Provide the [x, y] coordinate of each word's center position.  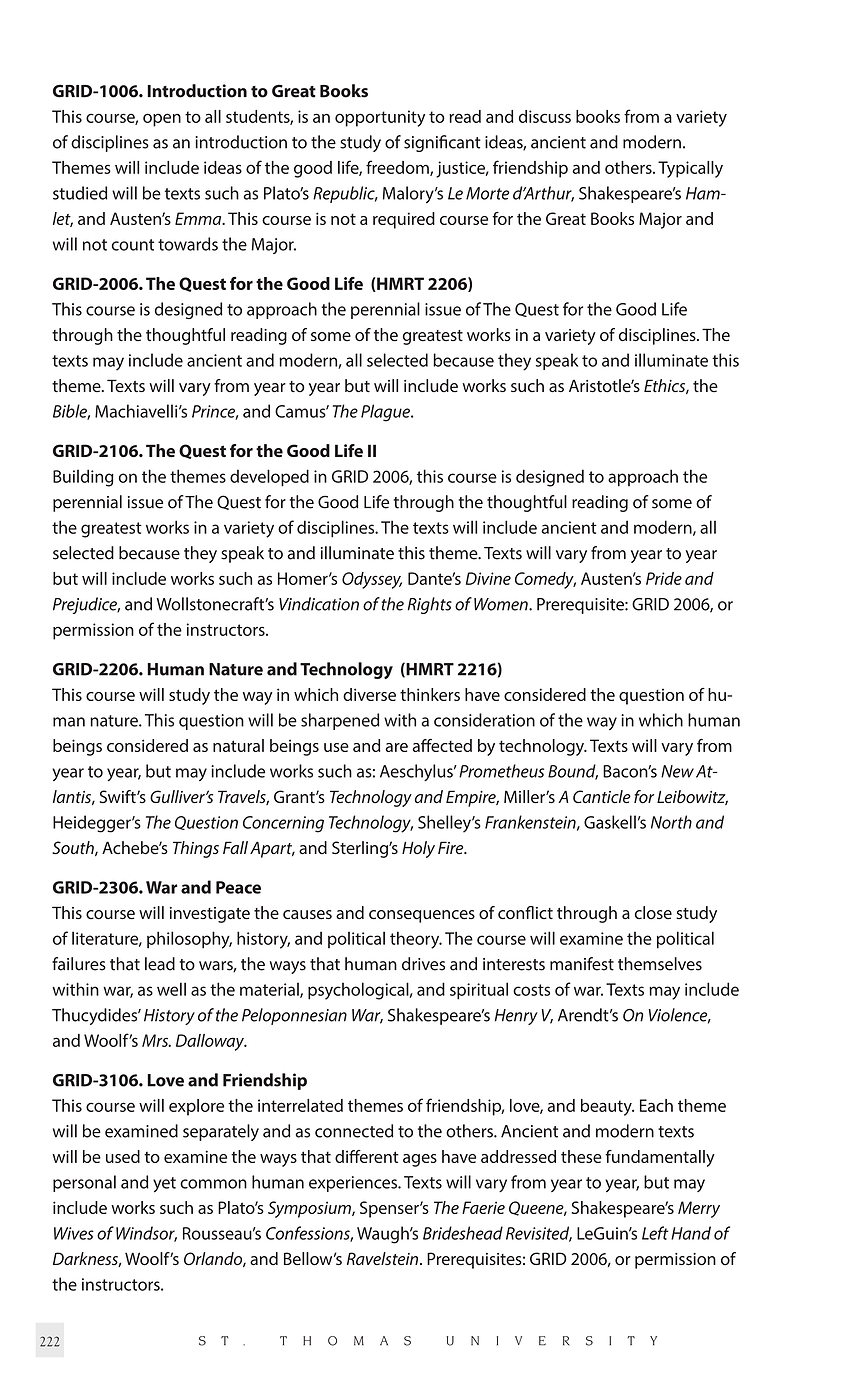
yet [164, 1185]
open [162, 120]
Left [655, 1233]
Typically [690, 169]
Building [83, 478]
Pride [664, 578]
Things [196, 849]
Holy [418, 849]
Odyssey [372, 580]
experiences [354, 1184]
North [671, 822]
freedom [398, 168]
